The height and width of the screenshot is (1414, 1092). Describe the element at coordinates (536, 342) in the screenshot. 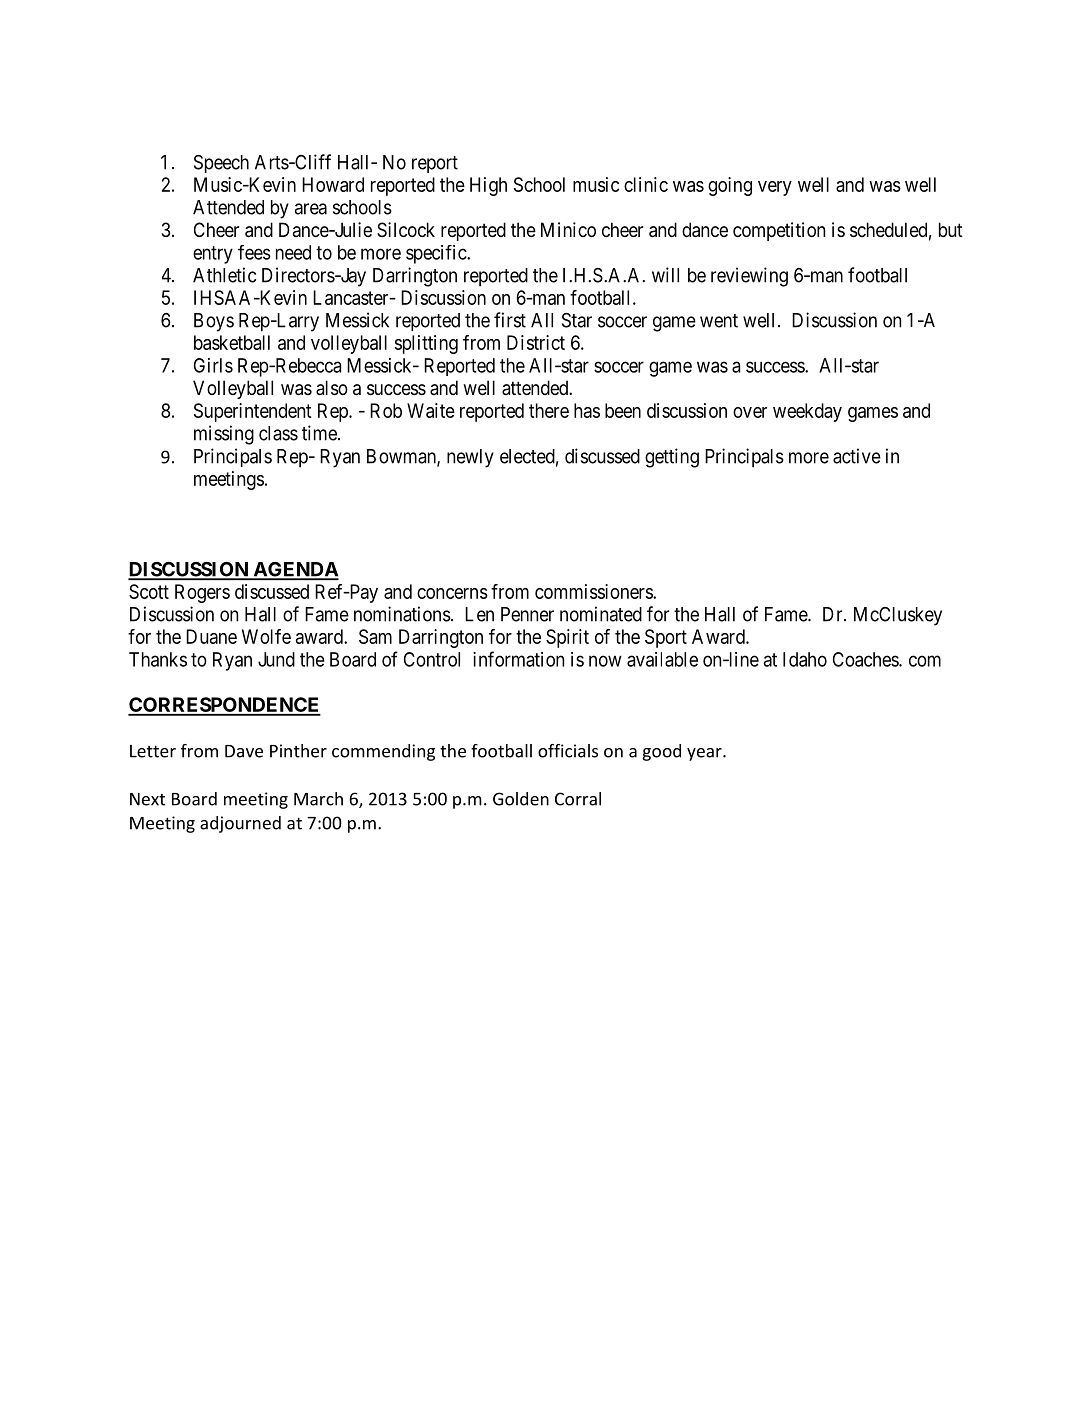

I see `District` at that location.
